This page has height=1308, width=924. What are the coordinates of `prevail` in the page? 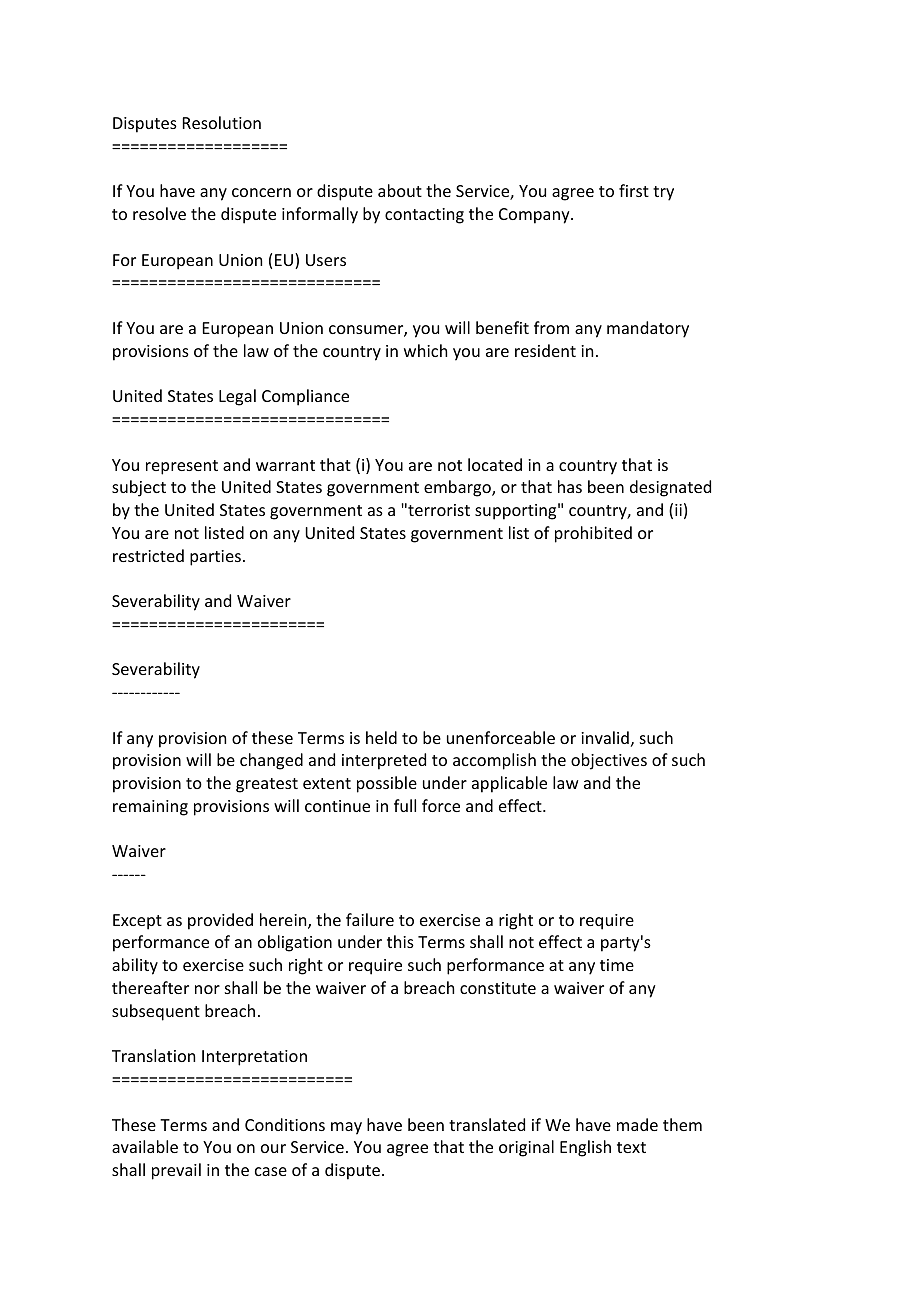 It's located at (176, 1171).
